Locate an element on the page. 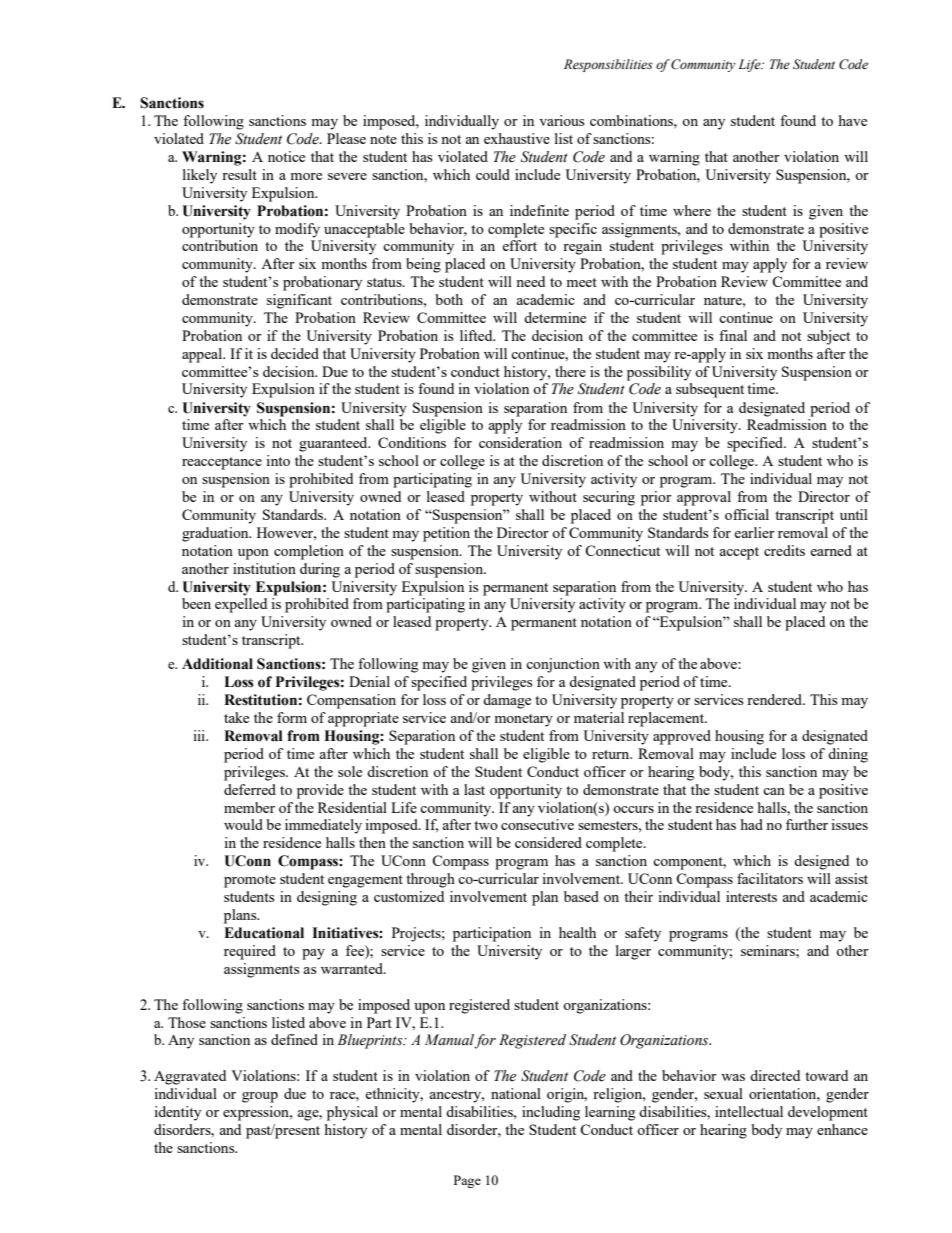 The height and width of the page is (1233, 952). exhaustive is located at coordinates (517, 138).
